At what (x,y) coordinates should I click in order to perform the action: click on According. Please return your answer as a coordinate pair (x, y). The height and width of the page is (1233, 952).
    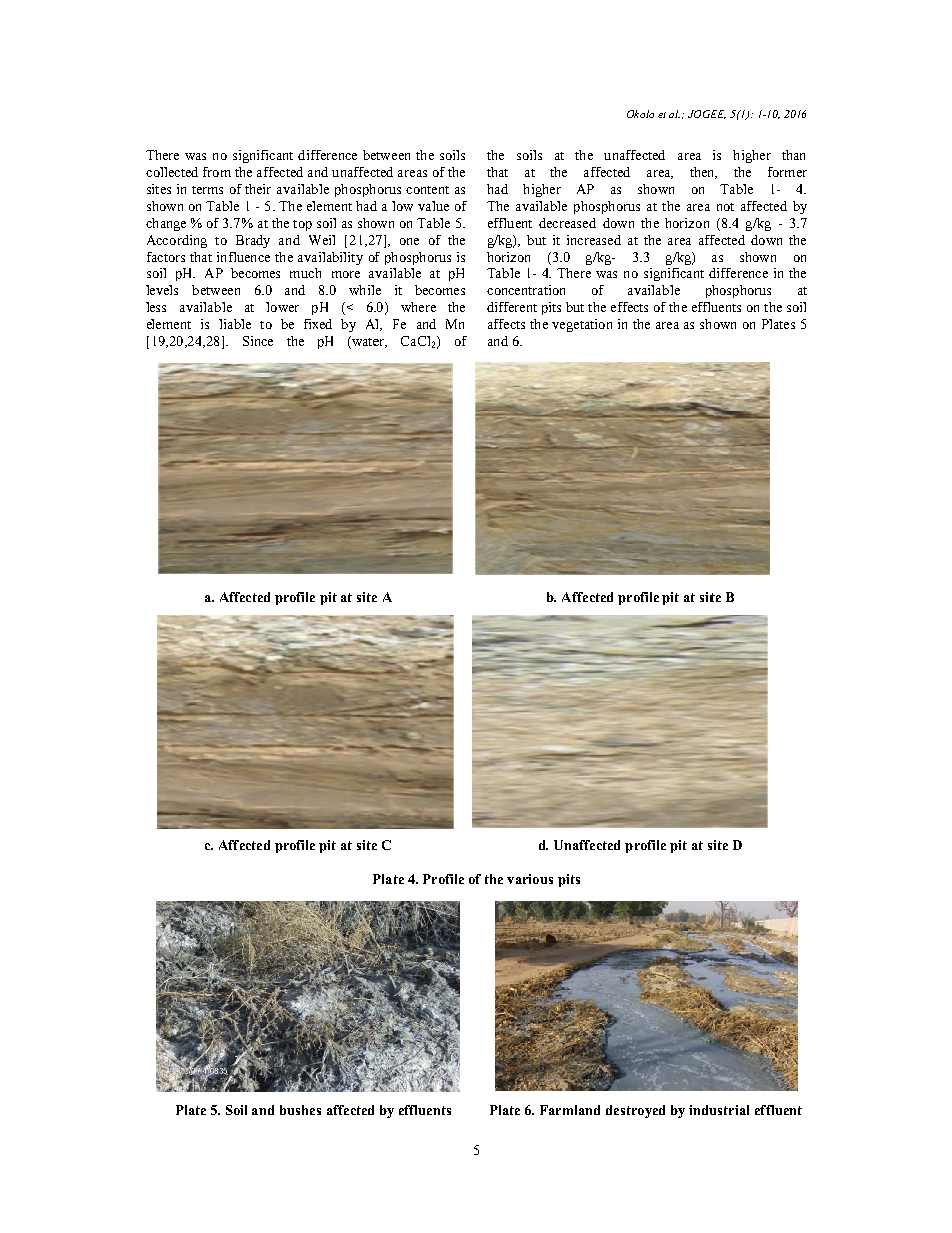
    Looking at the image, I should click on (177, 241).
